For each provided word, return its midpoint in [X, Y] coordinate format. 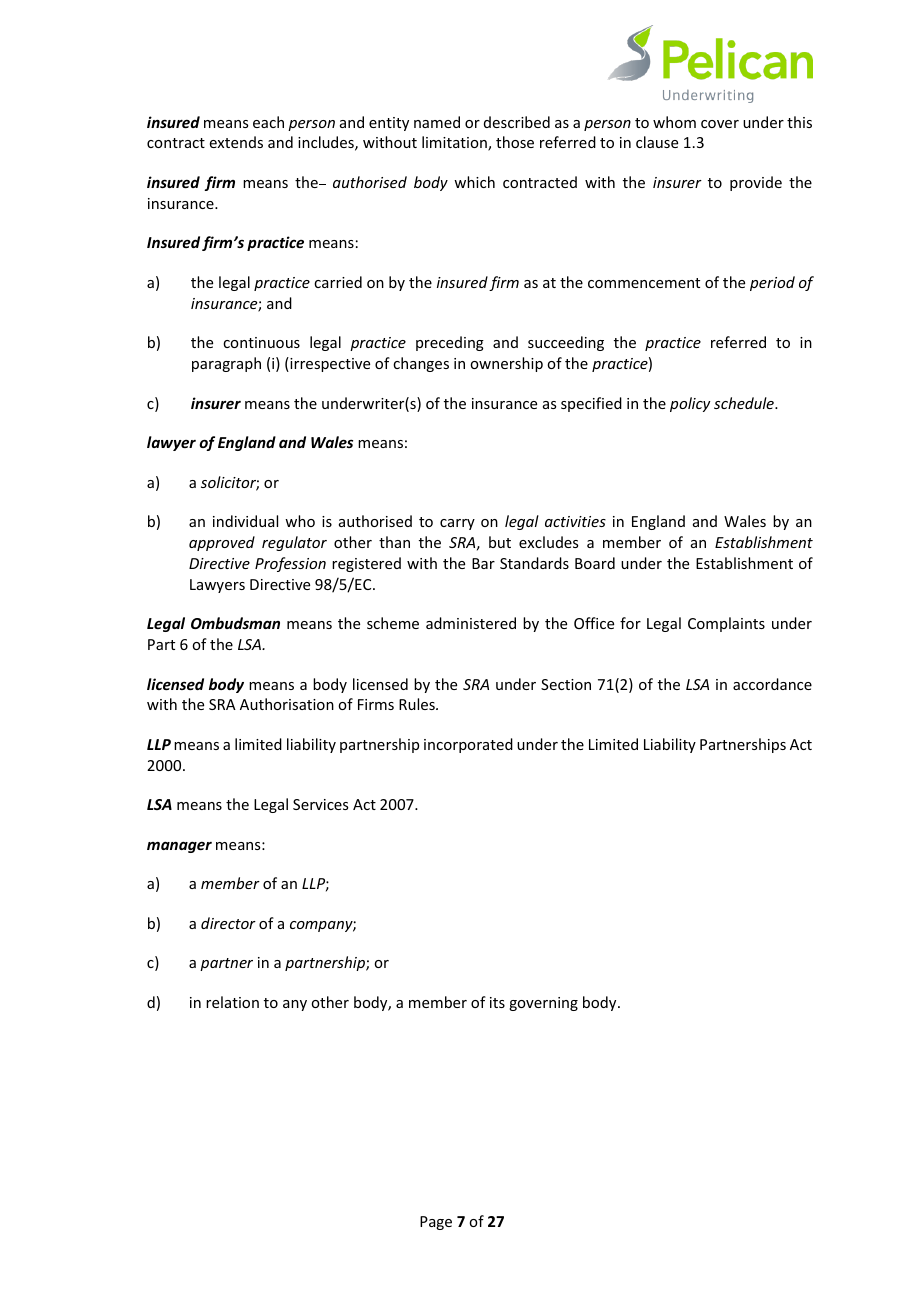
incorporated [468, 745]
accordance [772, 684]
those [515, 142]
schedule [745, 403]
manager [179, 847]
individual [245, 521]
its [497, 1002]
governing [543, 1004]
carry [457, 524]
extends [236, 142]
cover [720, 124]
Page [436, 1223]
